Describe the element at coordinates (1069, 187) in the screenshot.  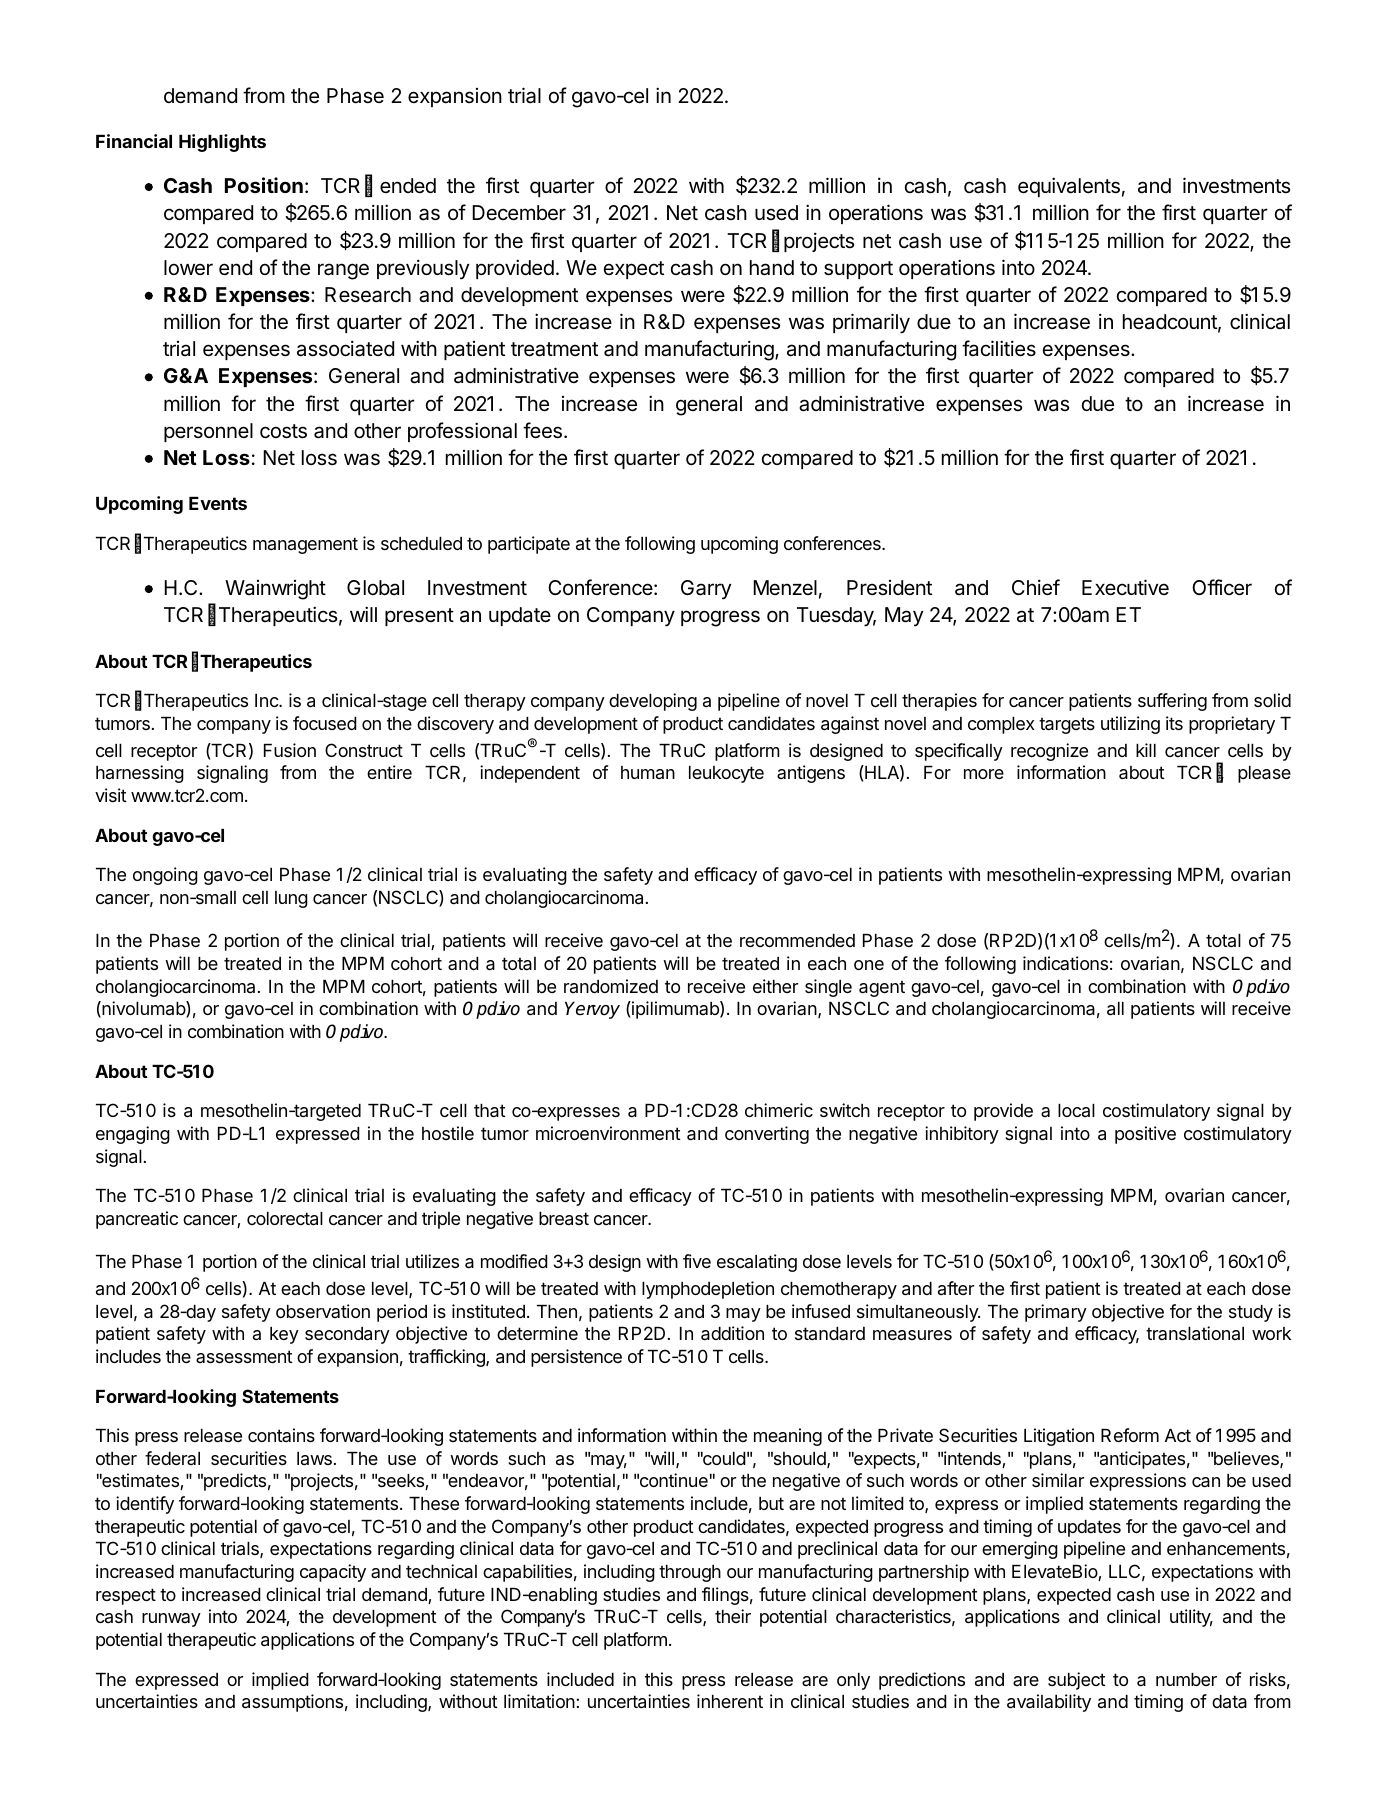
I see `equivalents` at that location.
